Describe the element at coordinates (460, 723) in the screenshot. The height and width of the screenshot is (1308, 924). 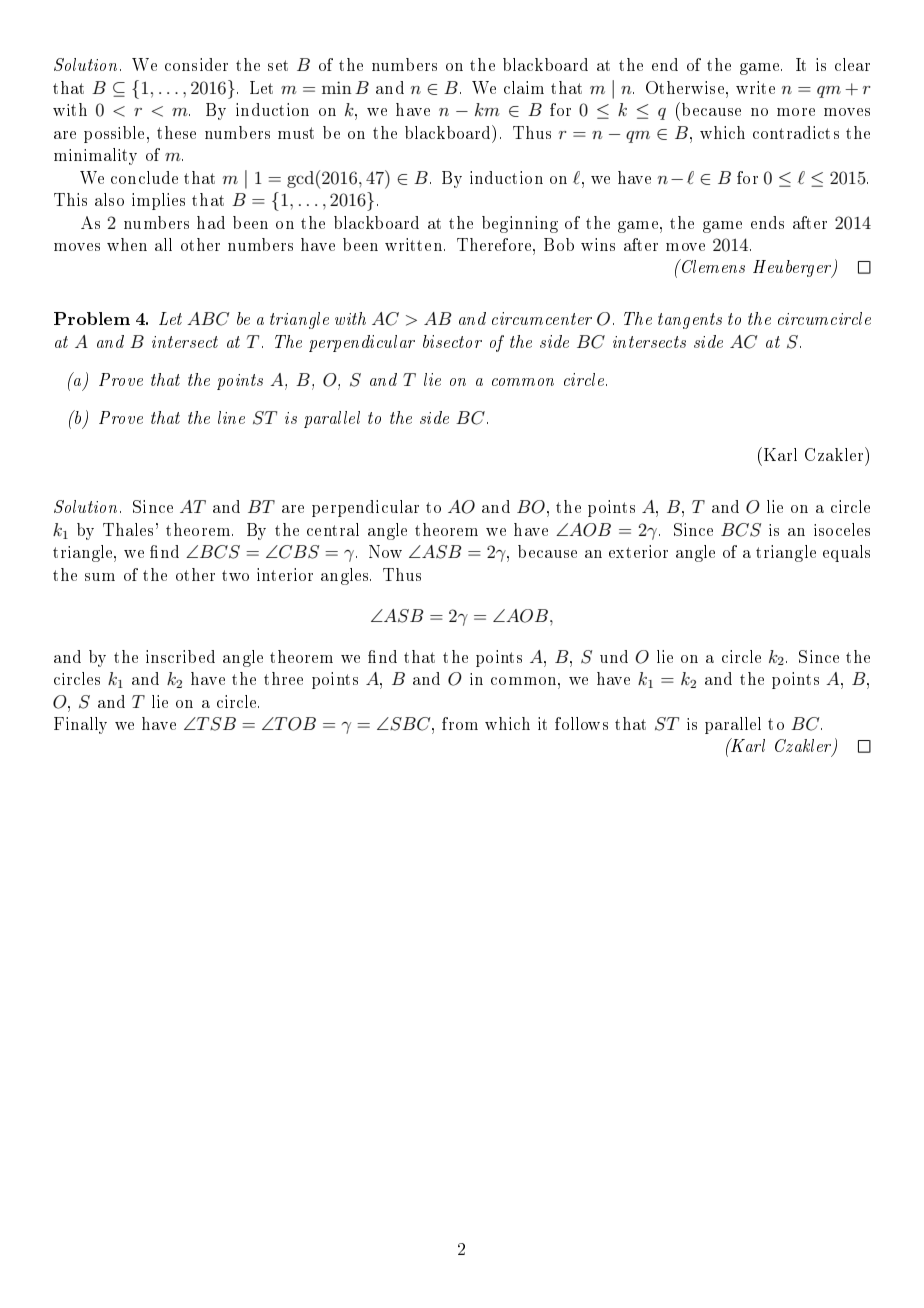
I see `from` at that location.
